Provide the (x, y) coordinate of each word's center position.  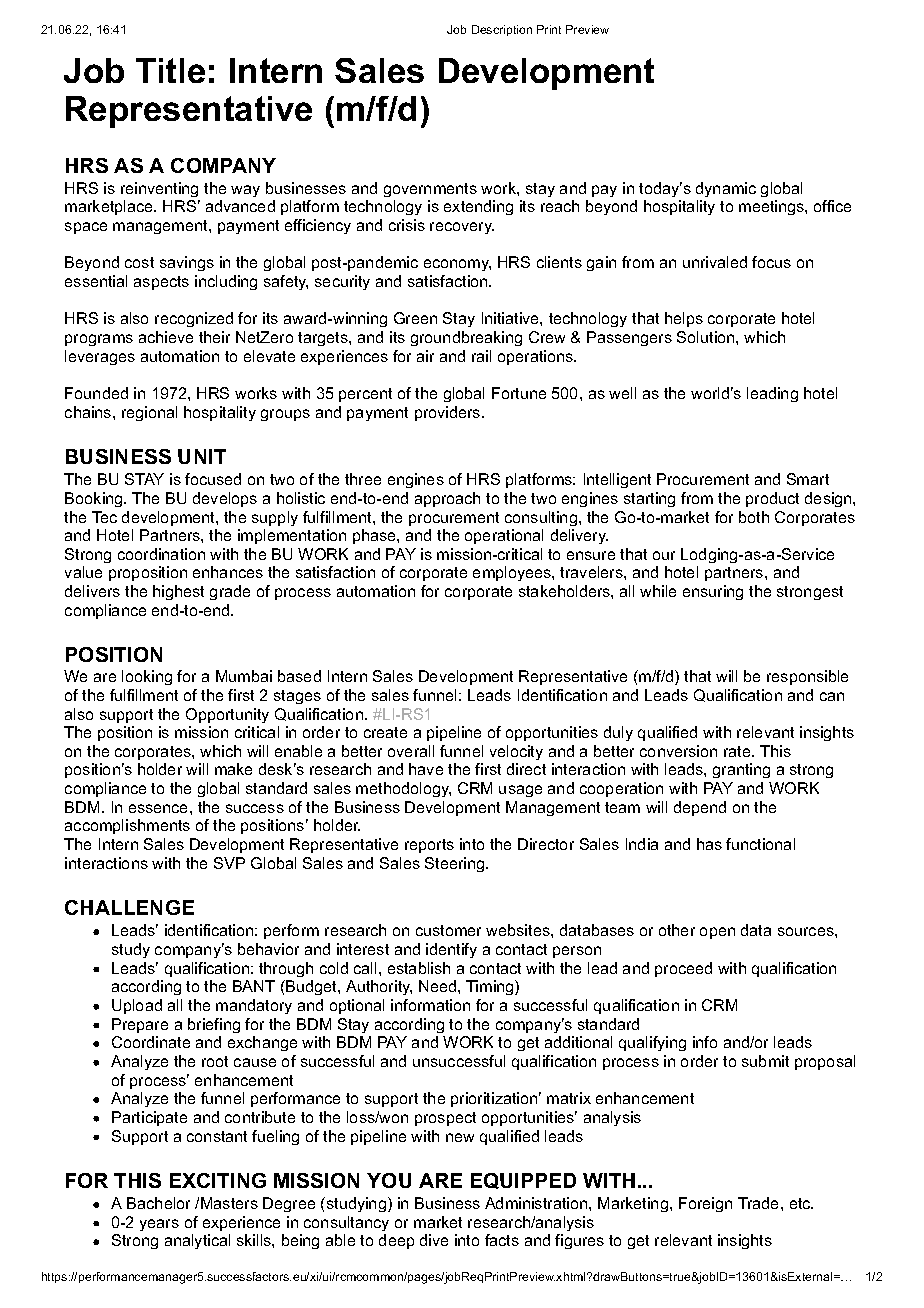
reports (429, 846)
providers (449, 413)
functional (760, 844)
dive (434, 1240)
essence (160, 808)
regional (149, 413)
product (772, 499)
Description (502, 30)
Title (170, 70)
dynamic (726, 189)
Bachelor (158, 1203)
